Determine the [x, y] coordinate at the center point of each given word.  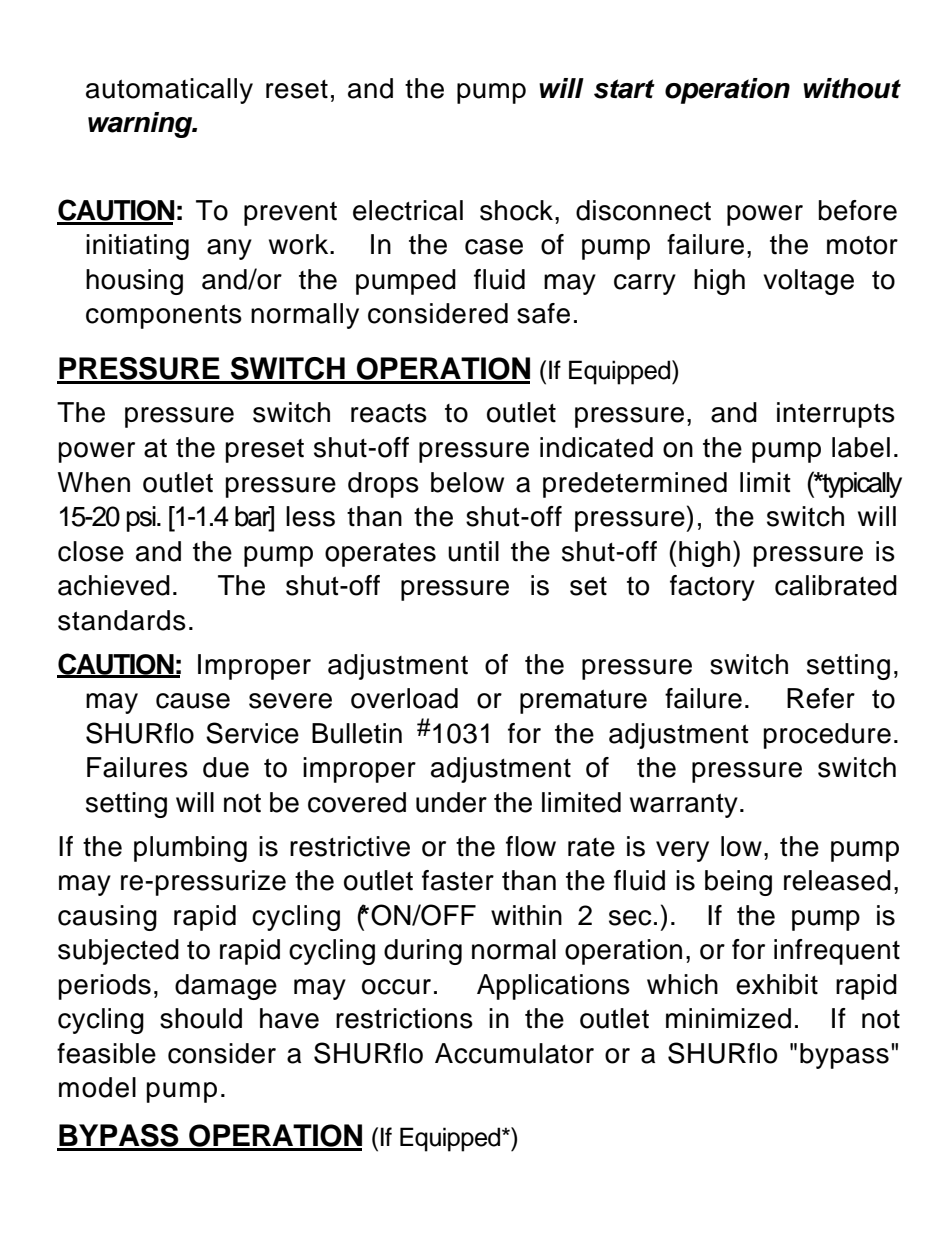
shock [518, 210]
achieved [114, 585]
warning [141, 125]
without [852, 88]
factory [712, 588]
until [473, 551]
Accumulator [514, 1053]
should [201, 1018]
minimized [728, 1018]
